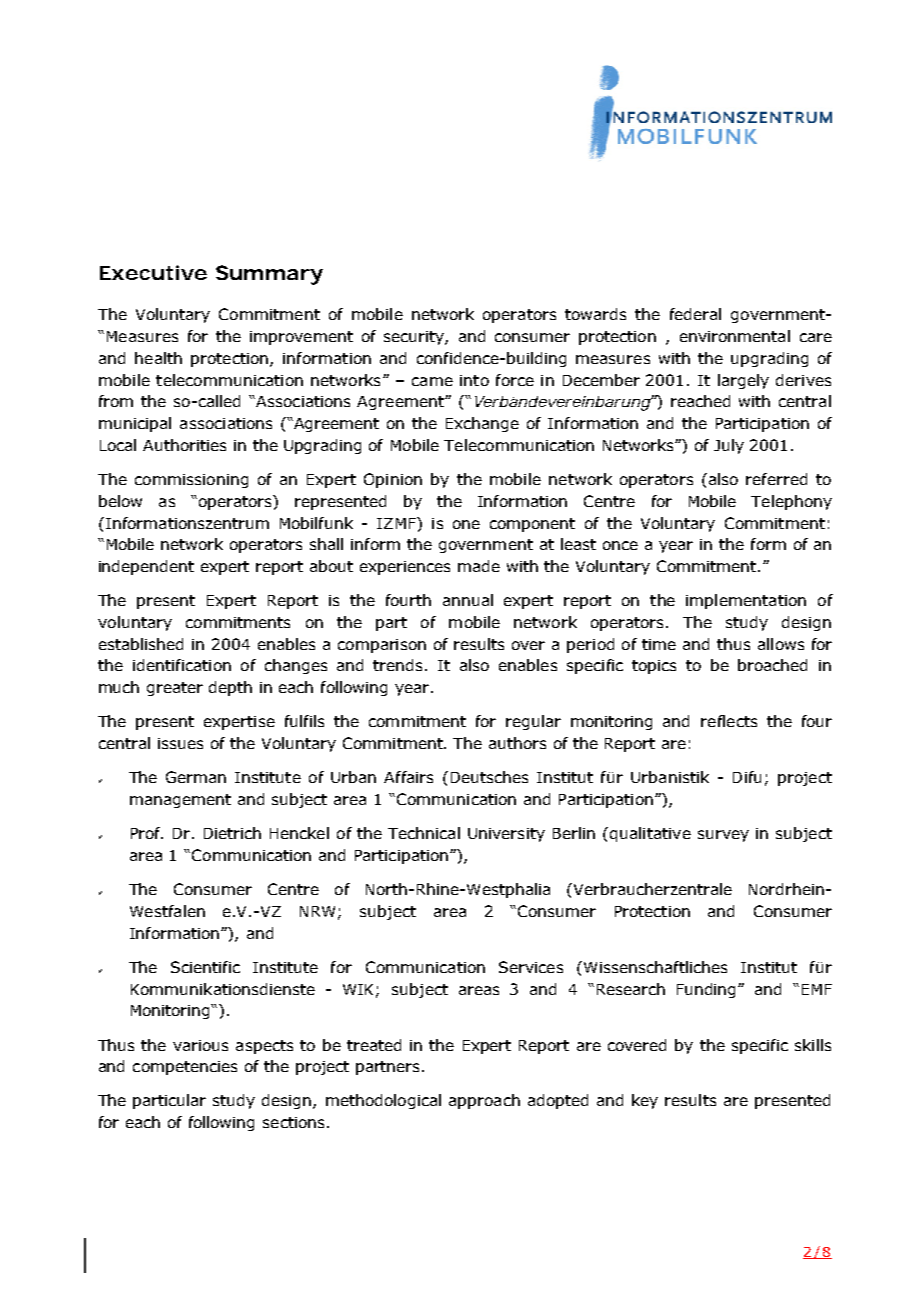 This image has width=924, height=1308. Describe the element at coordinates (595, 314) in the image. I see `towards` at that location.
